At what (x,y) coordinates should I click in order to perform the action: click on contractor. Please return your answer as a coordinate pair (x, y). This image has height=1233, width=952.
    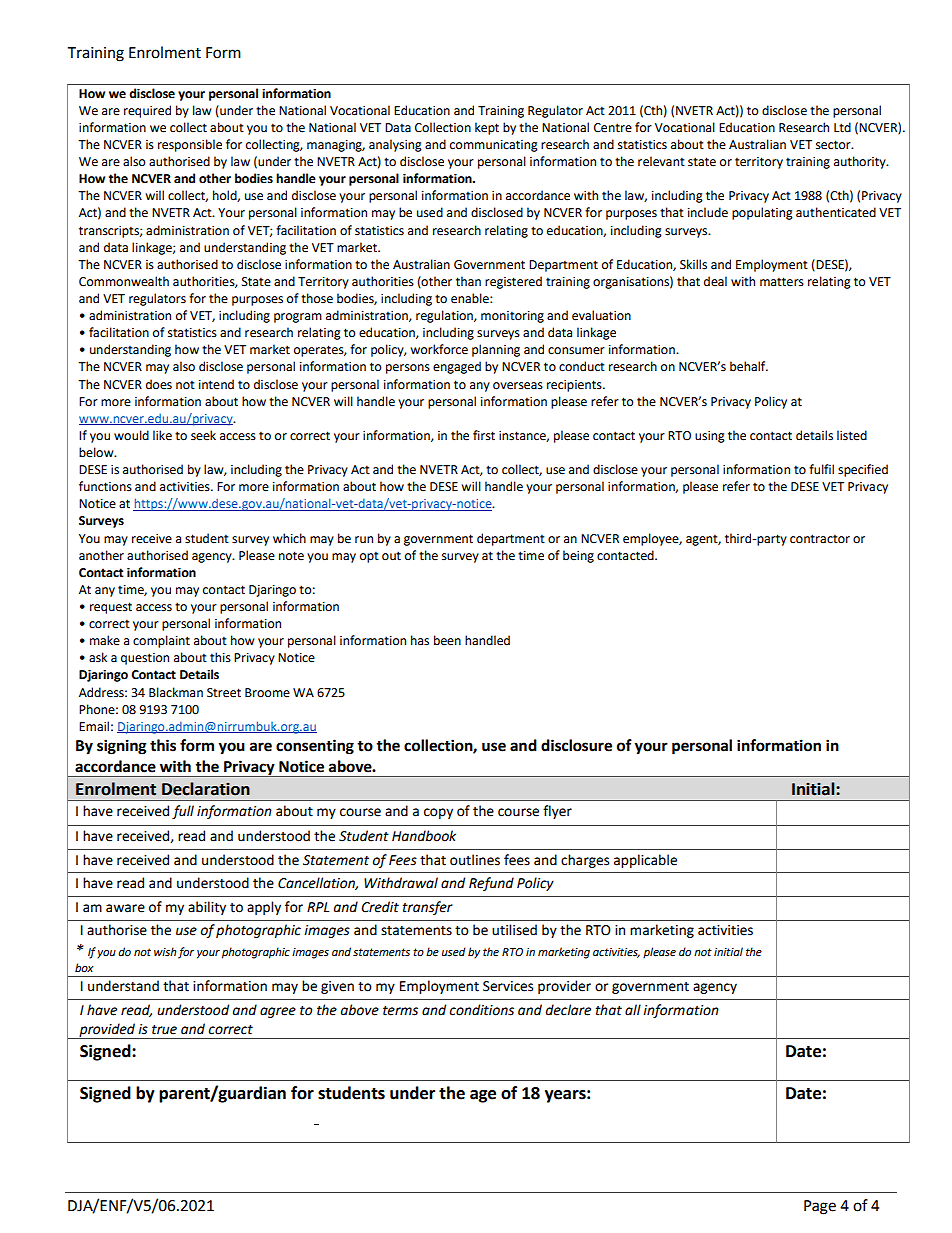
    Looking at the image, I should click on (820, 539).
